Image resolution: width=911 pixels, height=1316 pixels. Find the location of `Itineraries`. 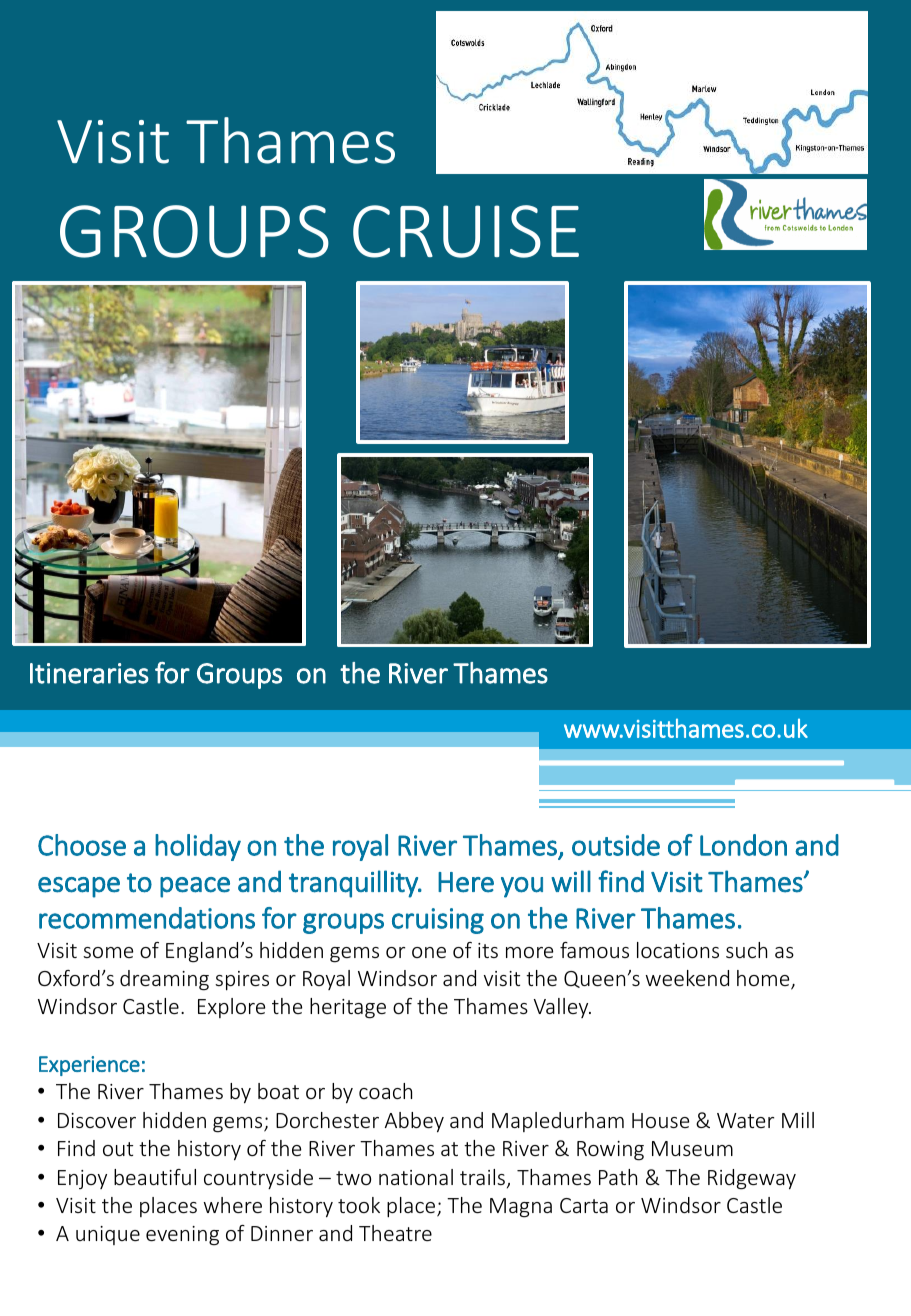

Itineraries is located at coordinates (89, 673).
